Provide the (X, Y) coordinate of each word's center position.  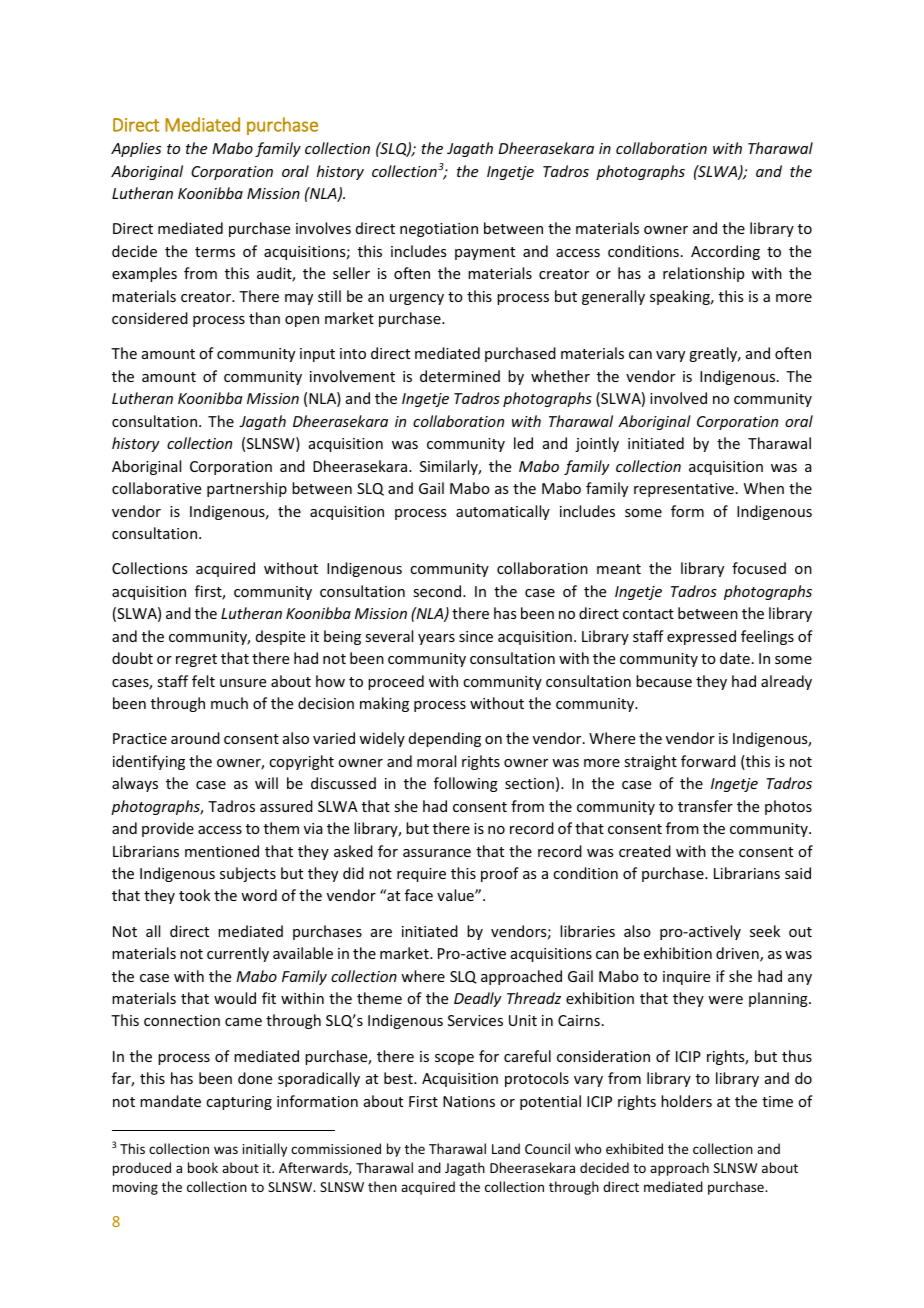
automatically (503, 512)
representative (684, 490)
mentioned (222, 851)
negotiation (439, 230)
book (203, 1167)
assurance (437, 853)
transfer (705, 806)
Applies (136, 149)
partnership (247, 489)
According (725, 252)
